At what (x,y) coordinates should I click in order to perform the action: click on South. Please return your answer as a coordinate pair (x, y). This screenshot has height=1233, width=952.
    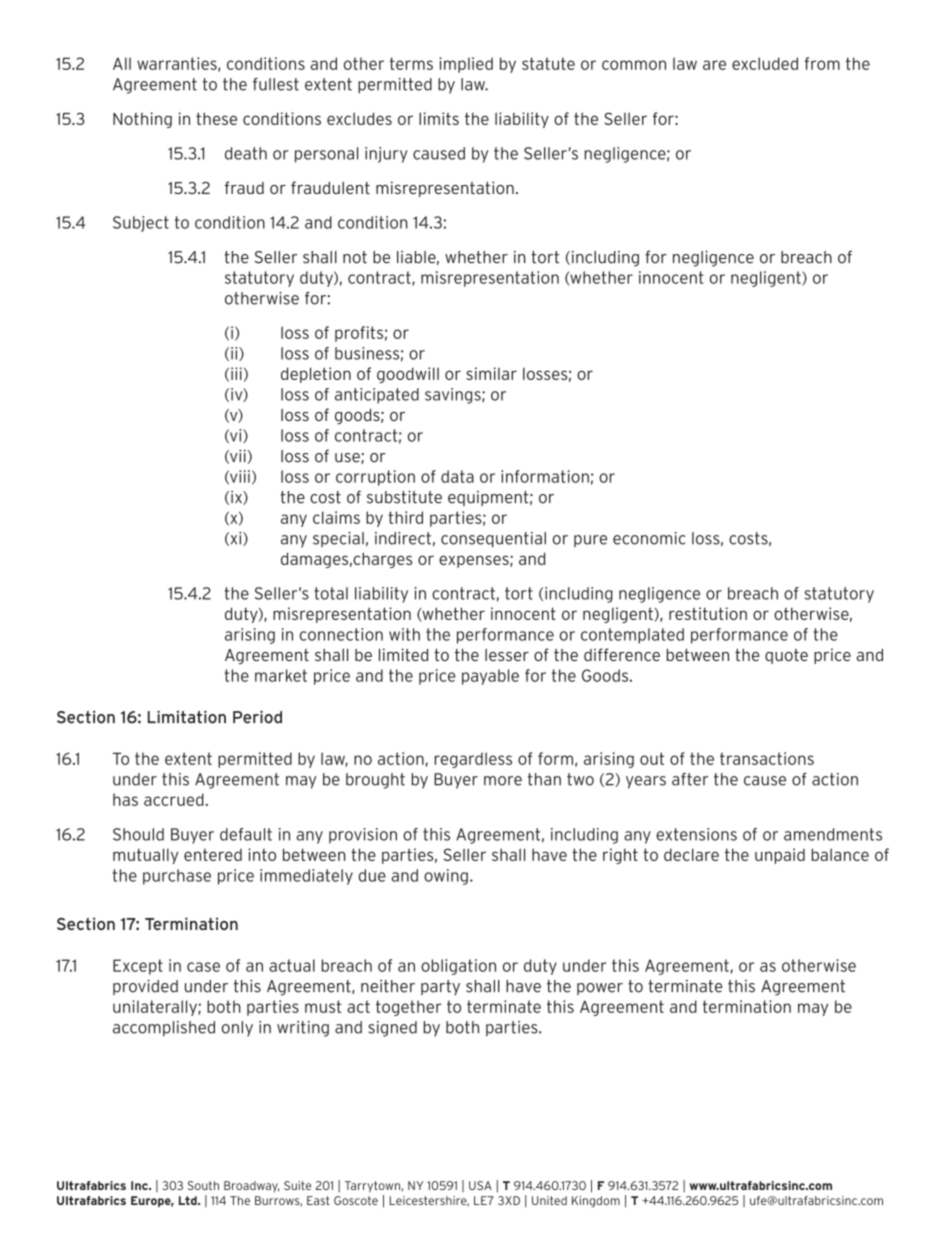
    Looking at the image, I should click on (203, 1185).
